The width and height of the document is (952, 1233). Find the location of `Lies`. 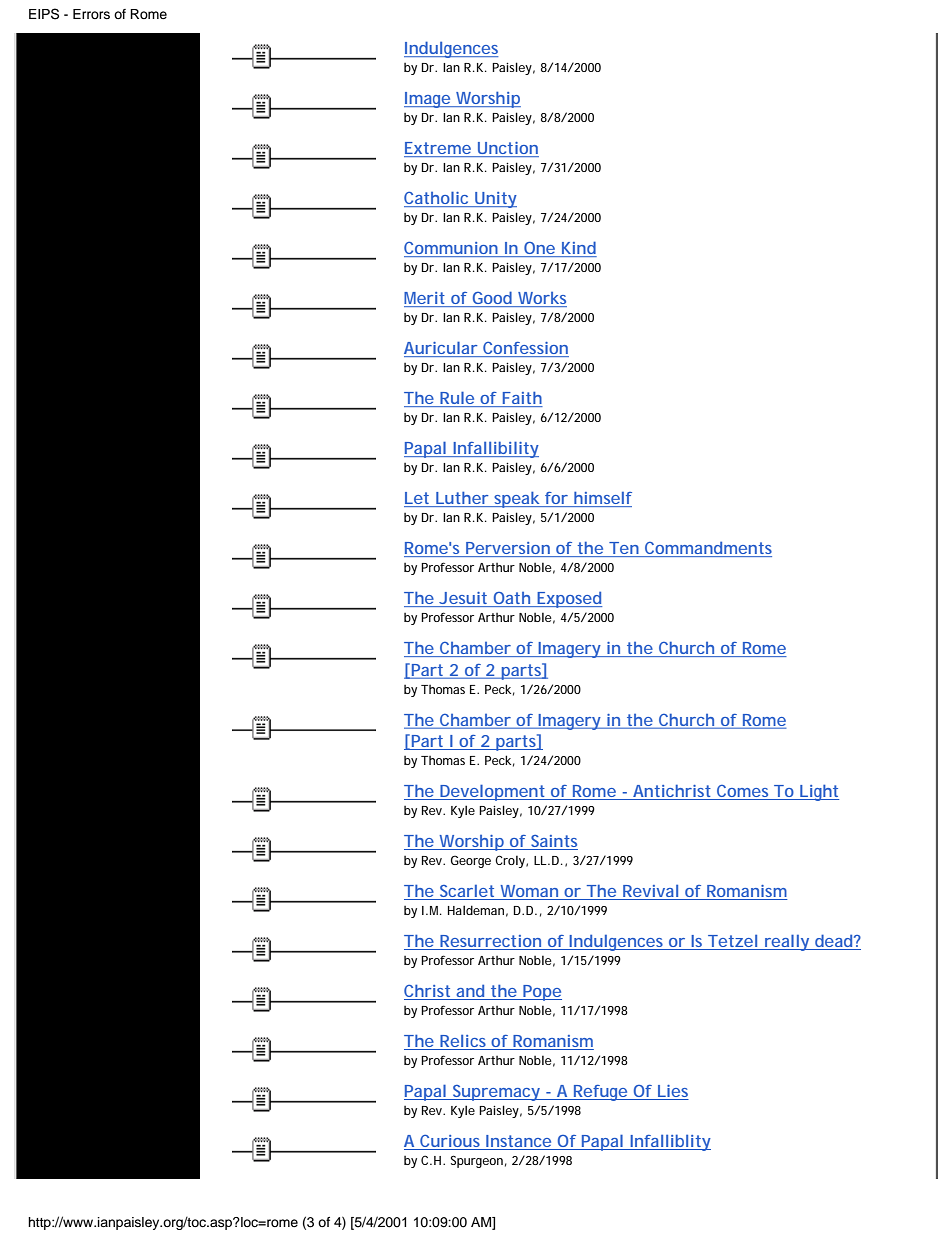

Lies is located at coordinates (672, 1092).
